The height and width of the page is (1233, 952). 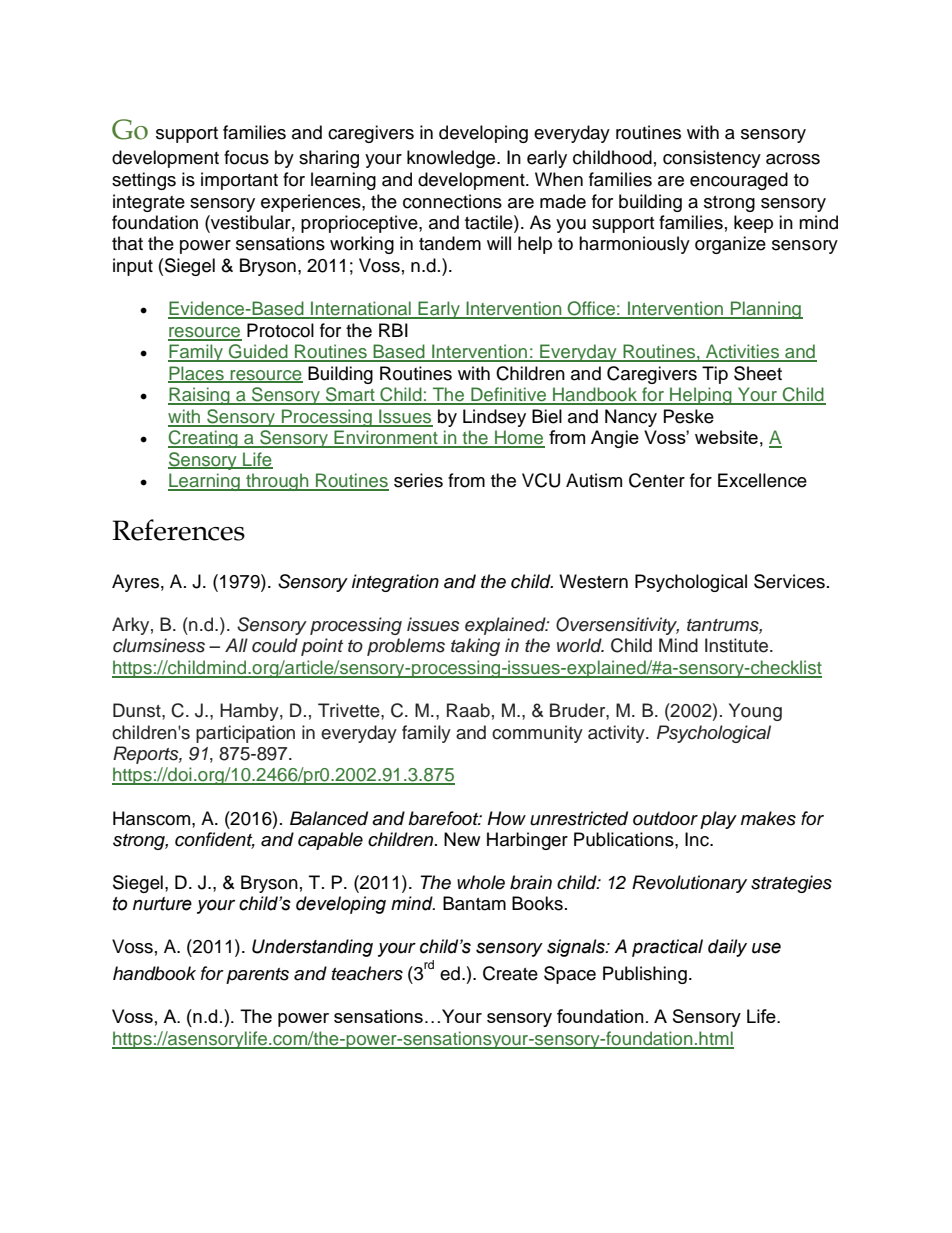 What do you see at coordinates (739, 181) in the page?
I see `encouraged` at bounding box center [739, 181].
